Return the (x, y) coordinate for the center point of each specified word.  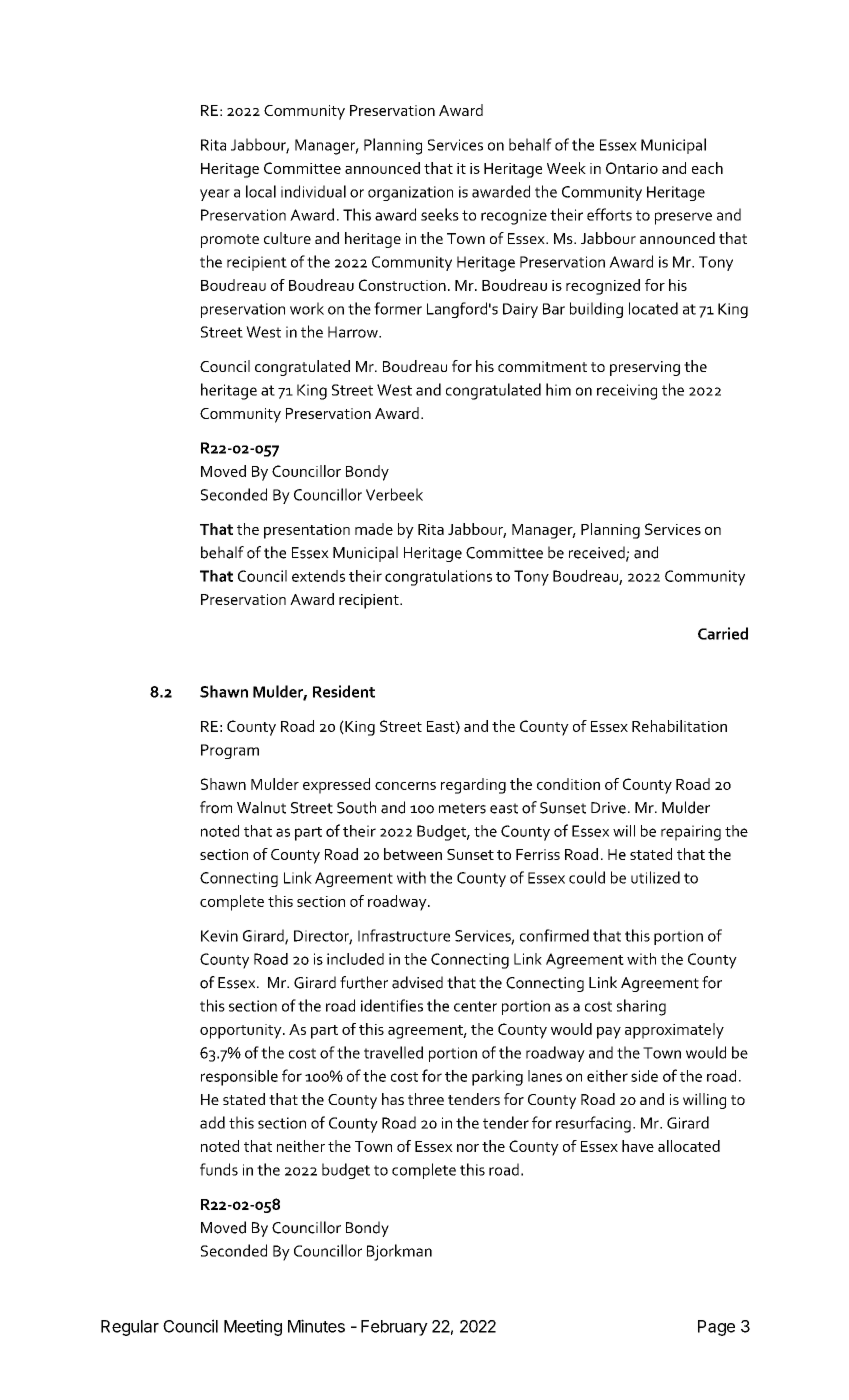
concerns (405, 786)
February (394, 1328)
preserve (683, 218)
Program (230, 751)
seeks (440, 214)
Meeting (253, 1327)
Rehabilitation (679, 726)
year (215, 195)
